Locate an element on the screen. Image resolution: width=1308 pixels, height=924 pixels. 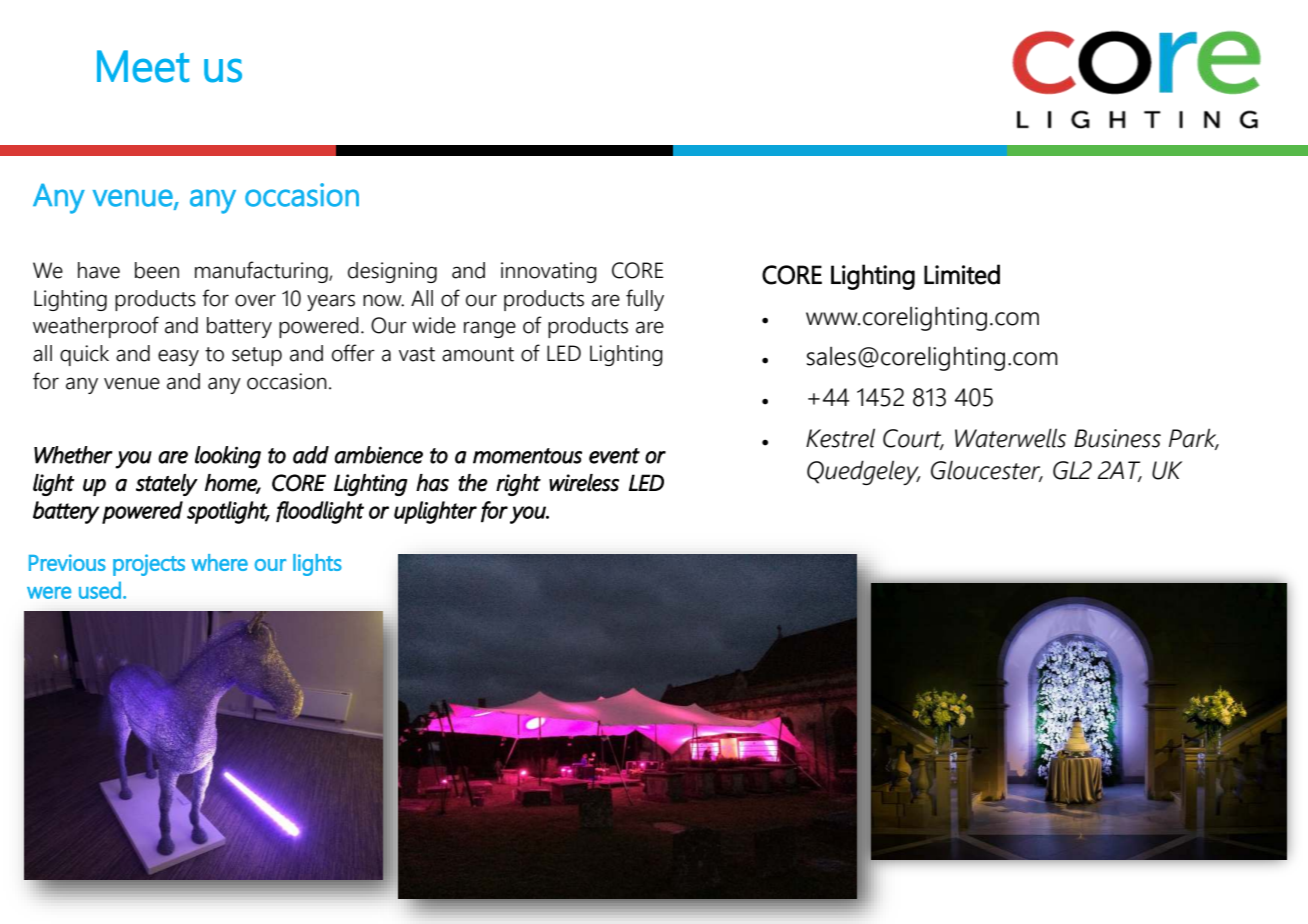
weatherproof is located at coordinates (96, 327).
